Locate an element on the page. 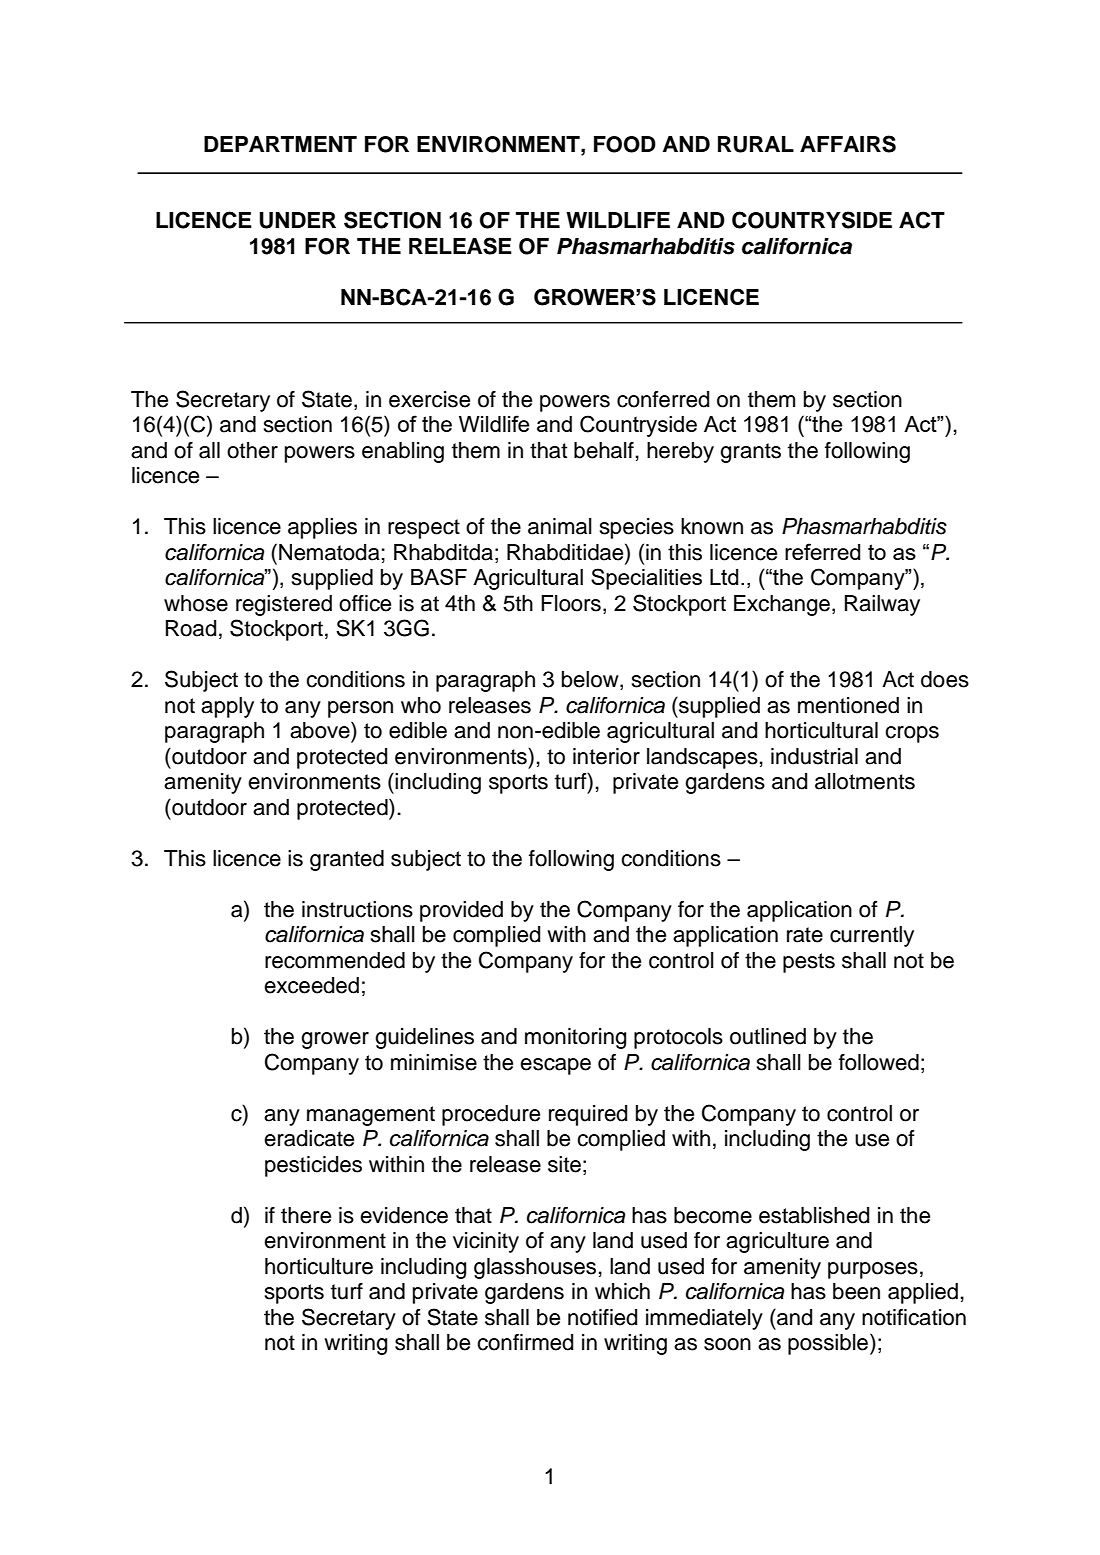  above is located at coordinates (321, 730).
